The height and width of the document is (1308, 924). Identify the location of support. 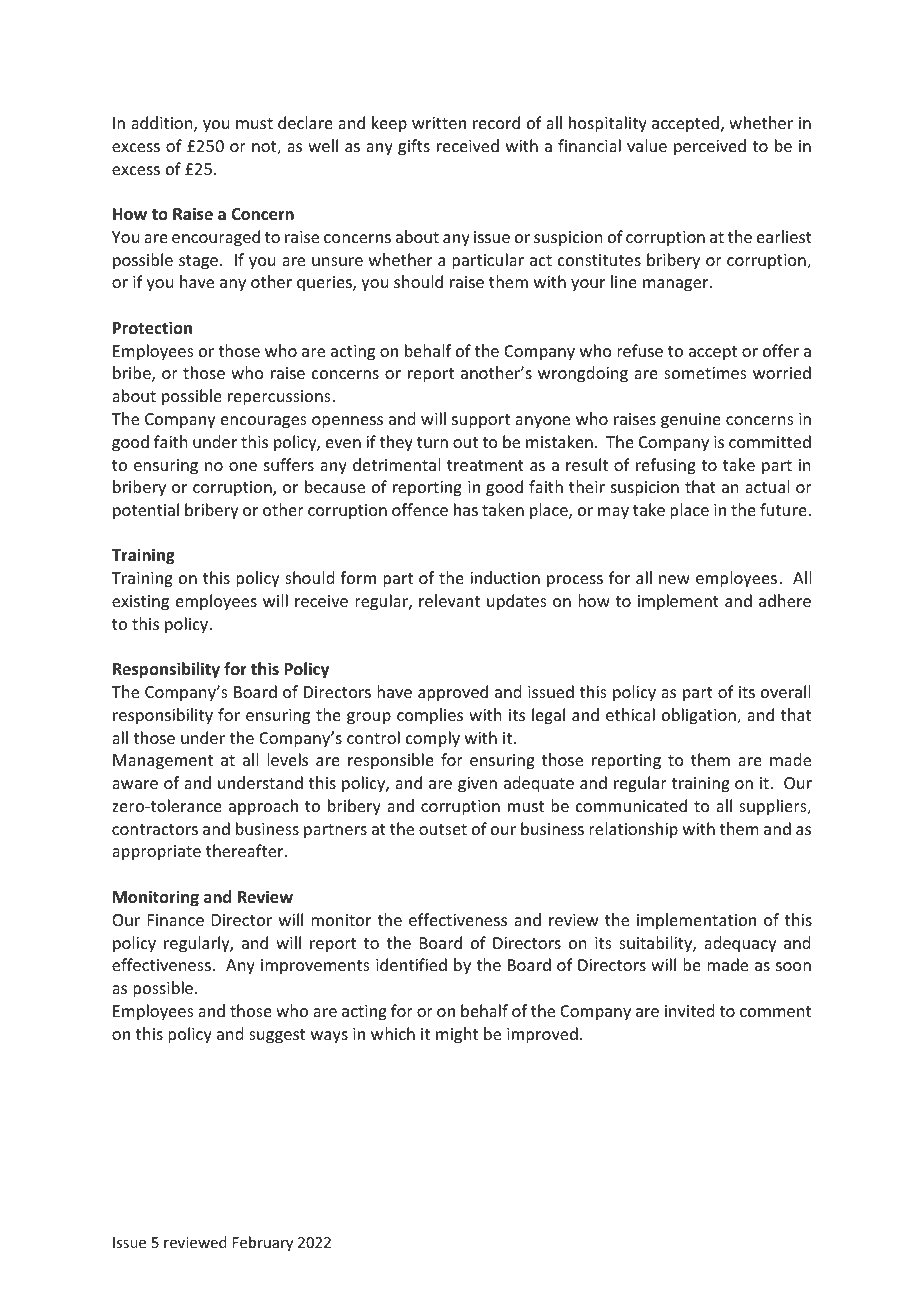
(481, 421).
